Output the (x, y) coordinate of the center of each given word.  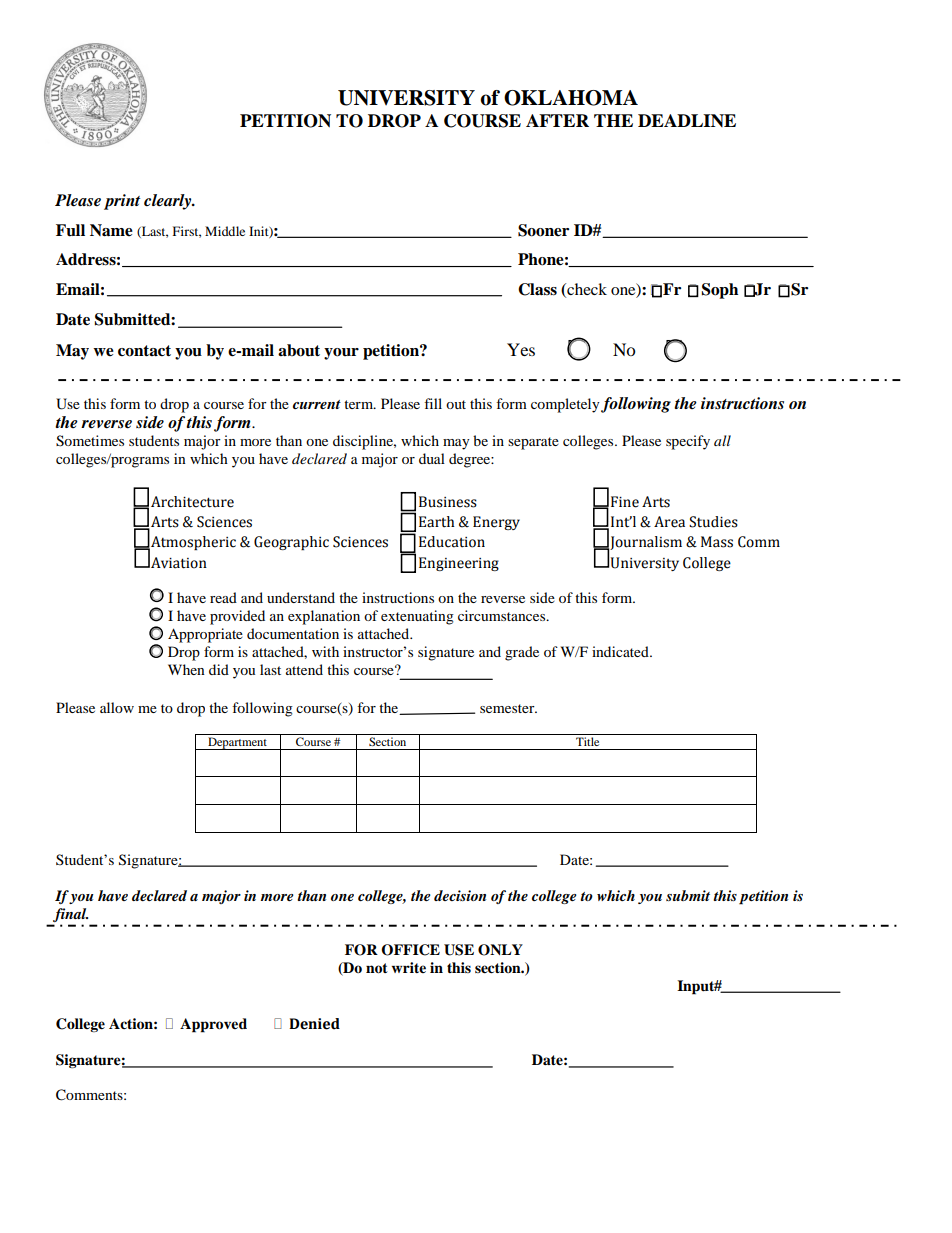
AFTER (557, 120)
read (223, 597)
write (409, 967)
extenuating (417, 617)
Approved (213, 1025)
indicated (621, 651)
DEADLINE (687, 120)
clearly (169, 202)
